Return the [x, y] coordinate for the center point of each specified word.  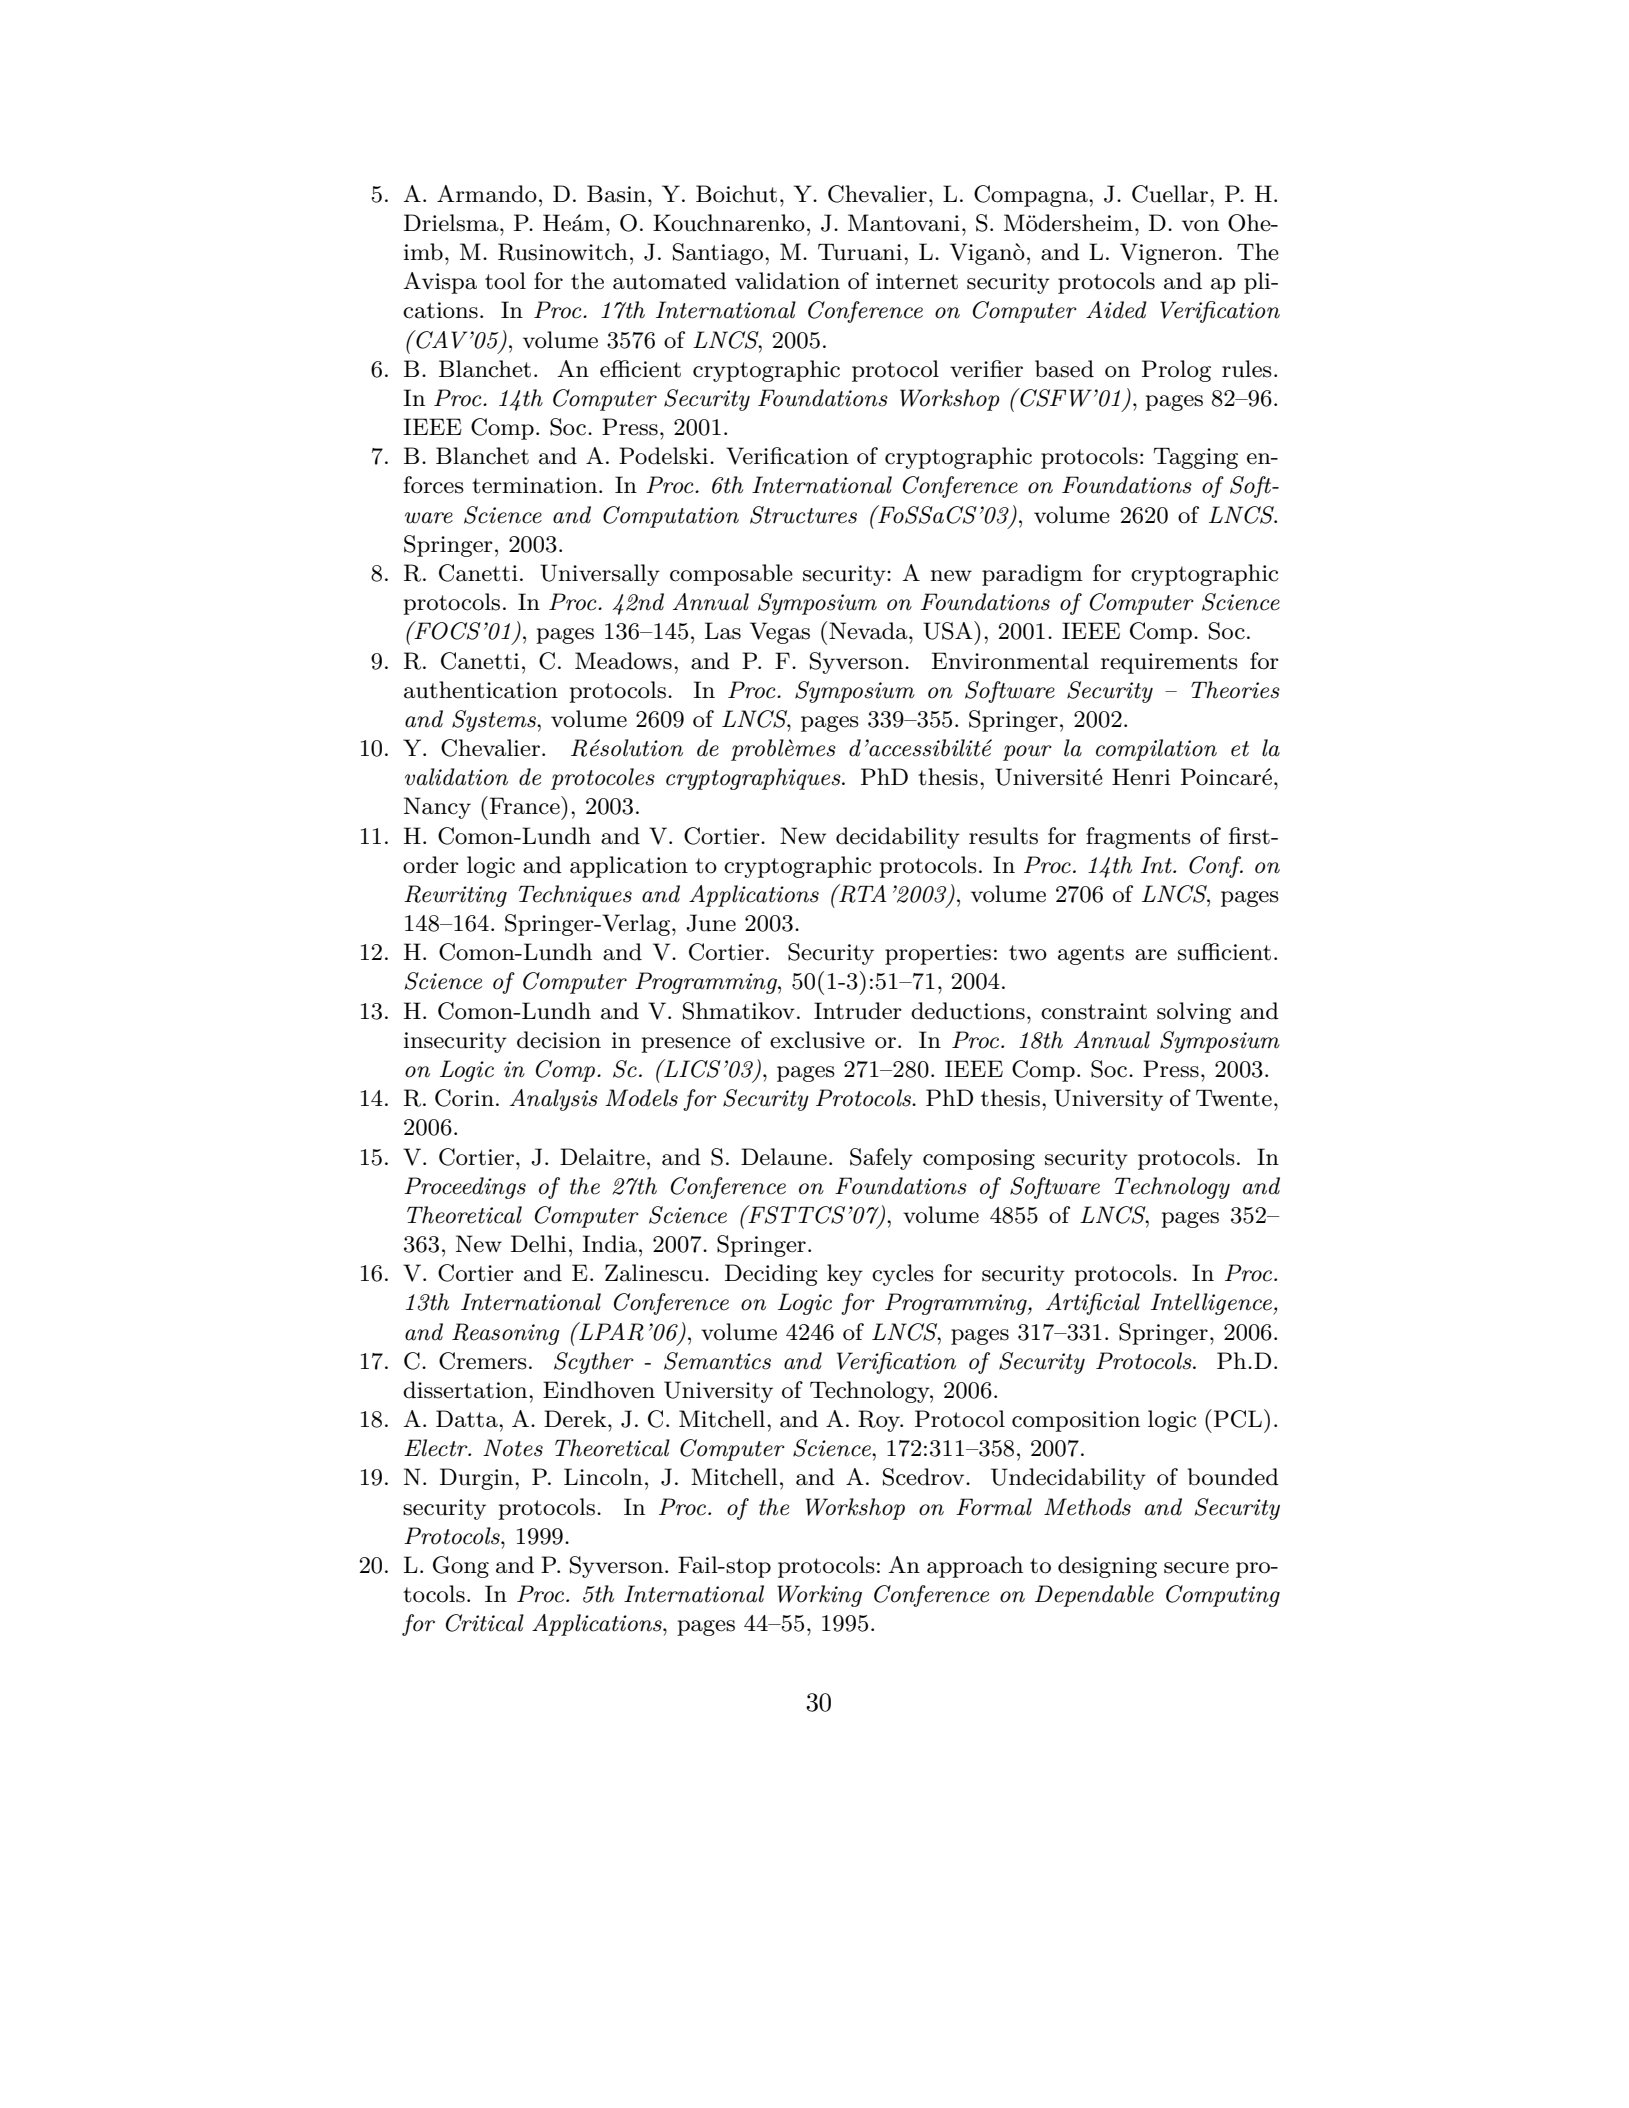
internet [917, 281]
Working [819, 1596]
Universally [600, 575]
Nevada [869, 631]
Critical [485, 1623]
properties [938, 954]
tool [505, 281]
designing [1107, 1567]
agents [1091, 955]
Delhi [538, 1244]
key [845, 1275]
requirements [1169, 663]
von [1200, 226]
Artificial [1093, 1304]
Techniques [575, 896]
